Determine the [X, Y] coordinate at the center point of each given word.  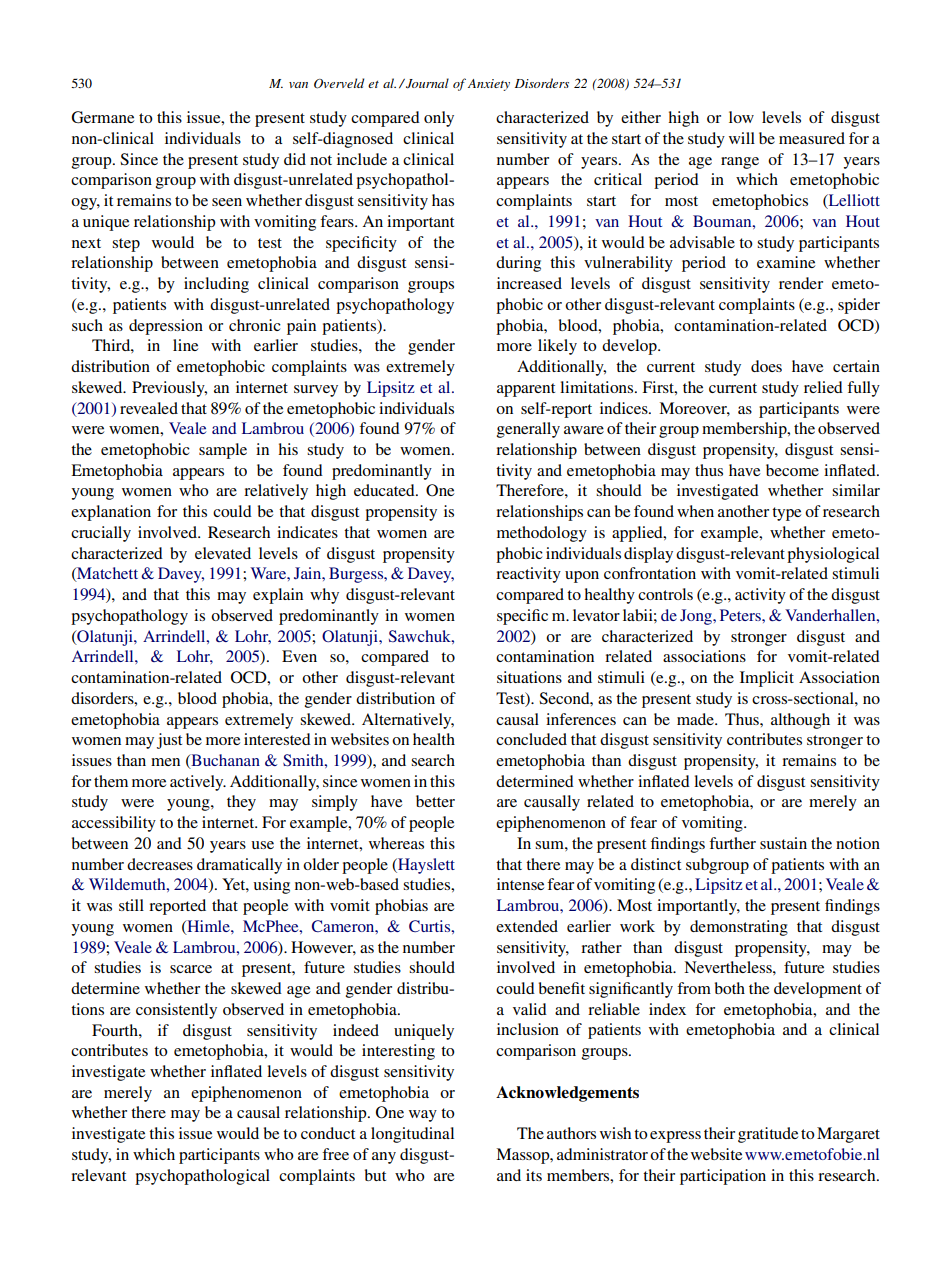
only [439, 119]
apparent [526, 390]
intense [520, 884]
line [185, 345]
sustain [783, 843]
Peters [741, 615]
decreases [160, 864]
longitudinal [412, 1135]
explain [278, 596]
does [766, 366]
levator [596, 615]
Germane [102, 117]
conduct [328, 1133]
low [741, 117]
